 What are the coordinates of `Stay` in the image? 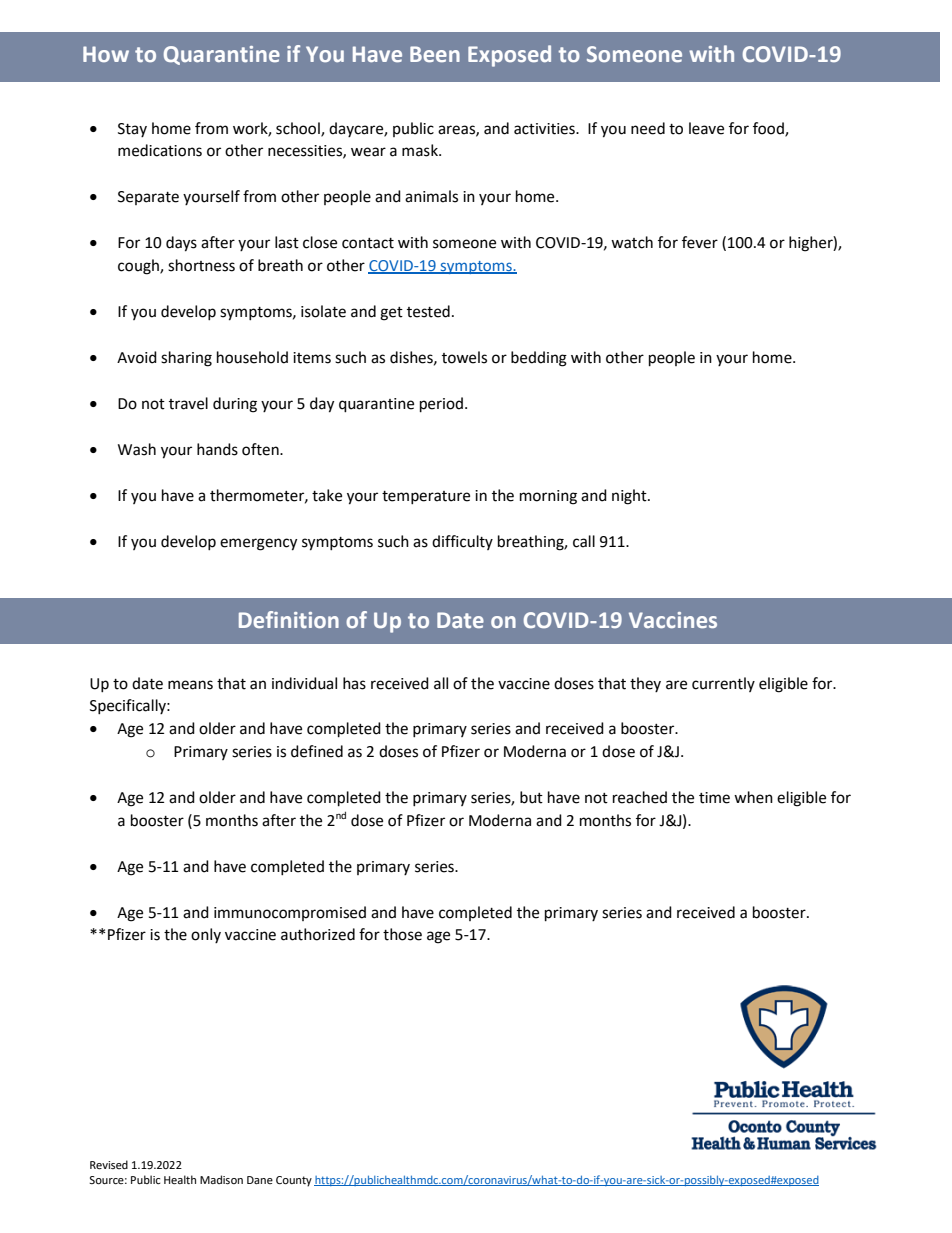 It's located at (132, 130).
